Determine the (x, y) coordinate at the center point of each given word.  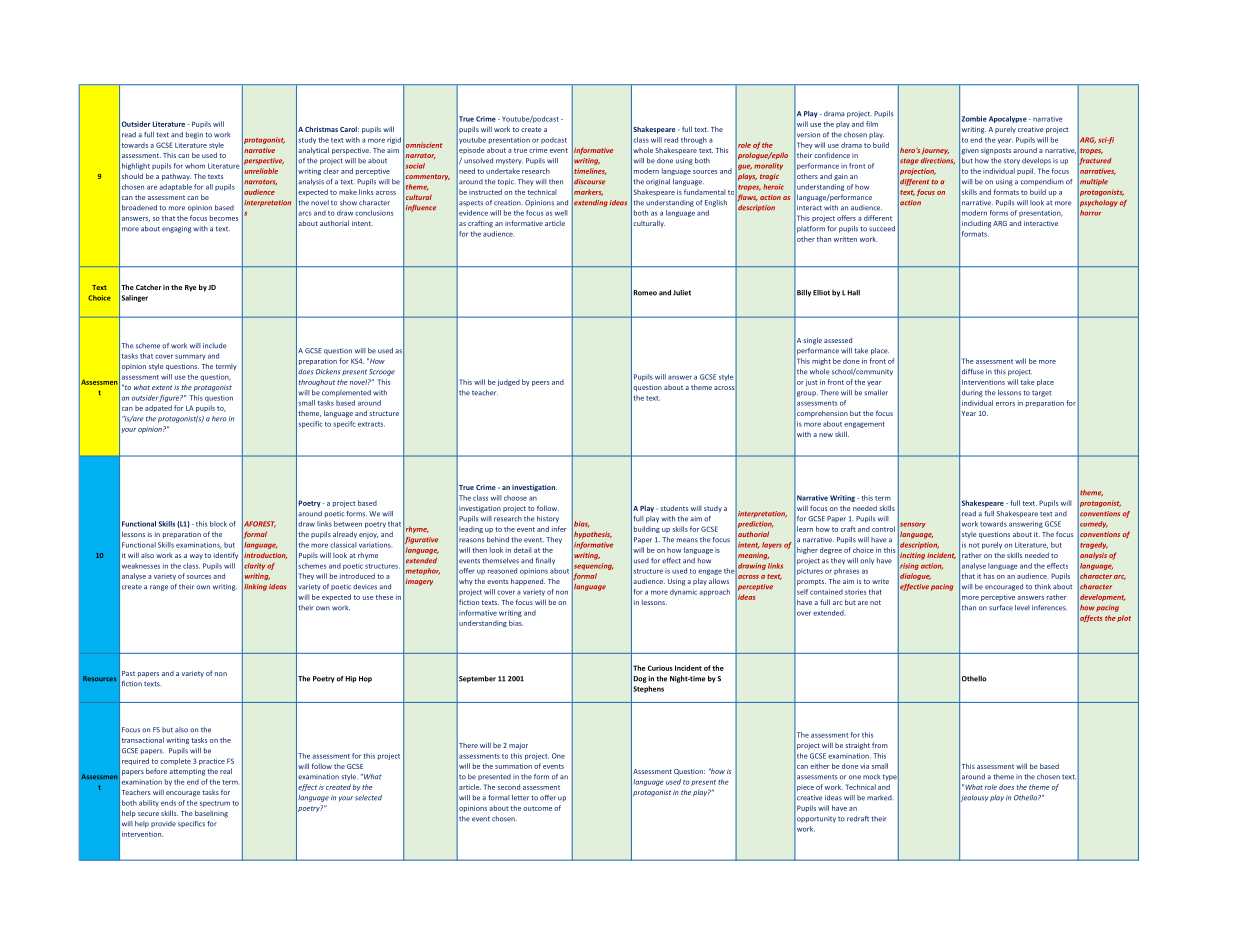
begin (194, 135)
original (658, 182)
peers (541, 383)
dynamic (683, 592)
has (989, 576)
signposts (996, 151)
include (215, 346)
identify (226, 555)
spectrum (215, 804)
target (1041, 394)
